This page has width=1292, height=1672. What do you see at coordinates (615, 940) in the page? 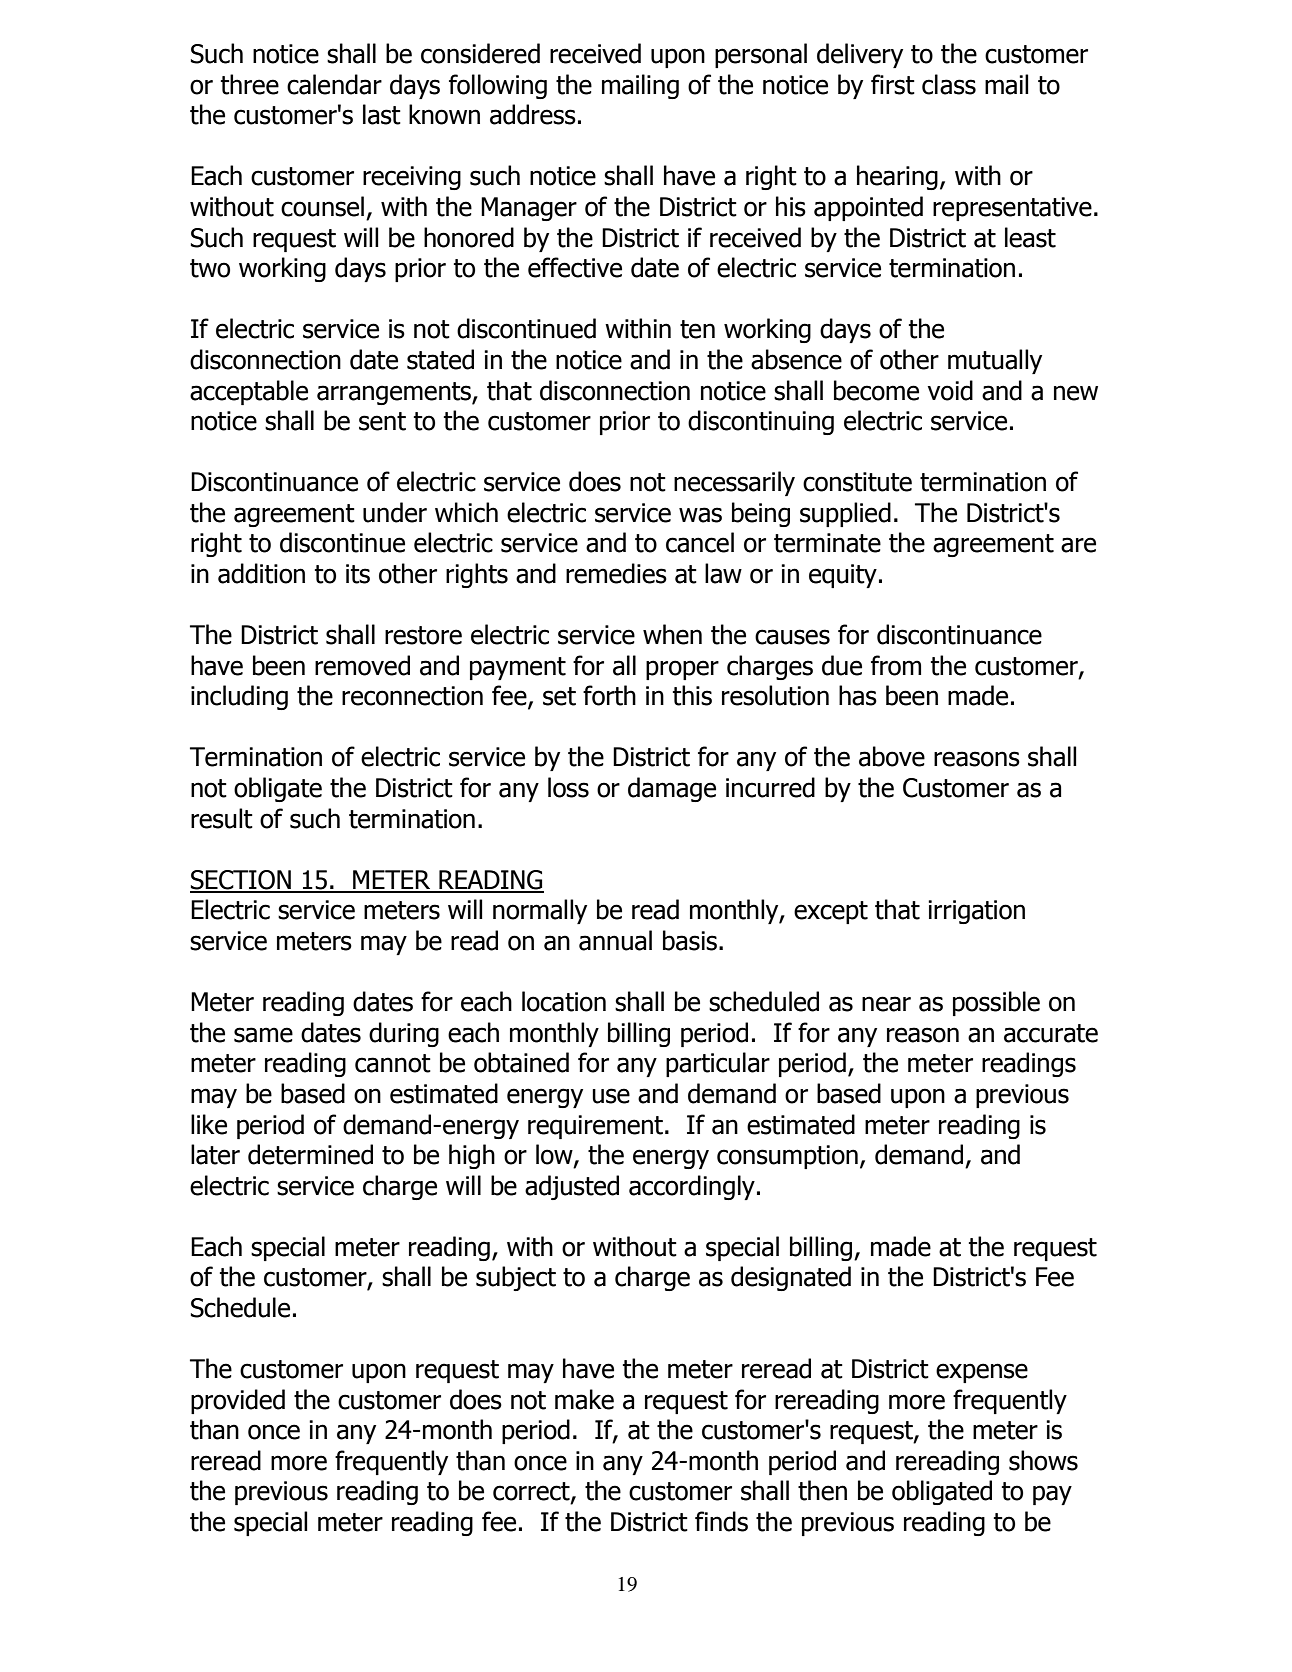
I see `annual` at bounding box center [615, 940].
